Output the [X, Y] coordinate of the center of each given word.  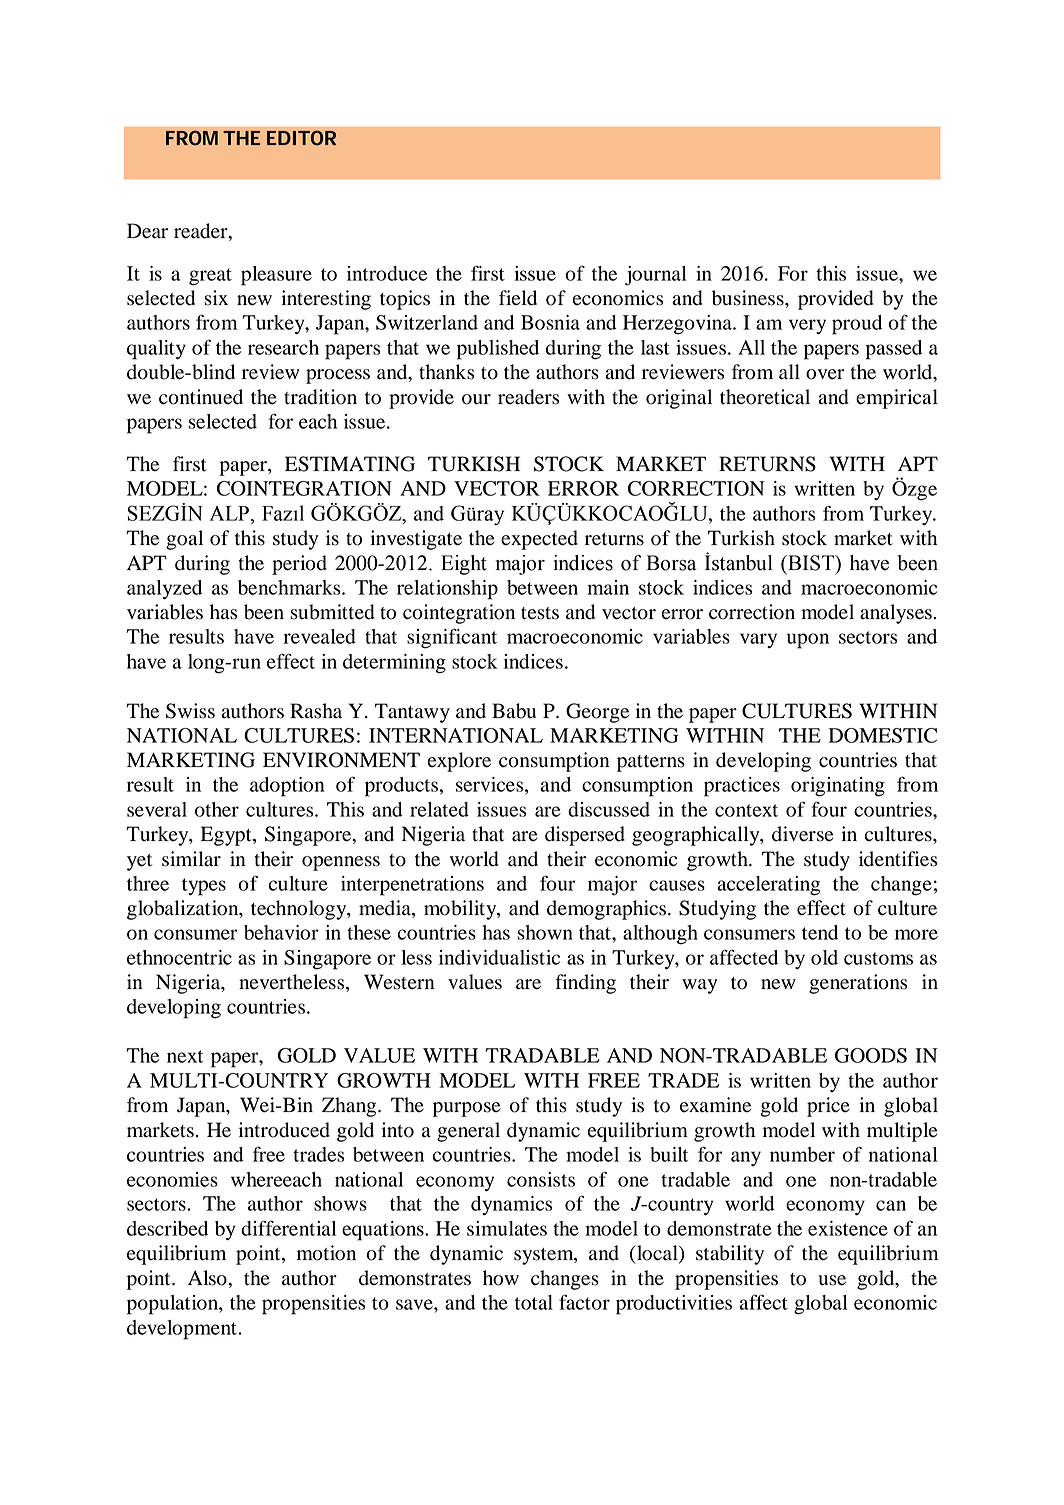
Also [208, 1278]
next [185, 1056]
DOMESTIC [882, 735]
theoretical [765, 397]
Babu [514, 711]
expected [539, 540]
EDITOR [301, 138]
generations [858, 984]
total [534, 1302]
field [518, 298]
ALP [229, 513]
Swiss [190, 711]
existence [848, 1228]
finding [585, 984]
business [749, 298]
